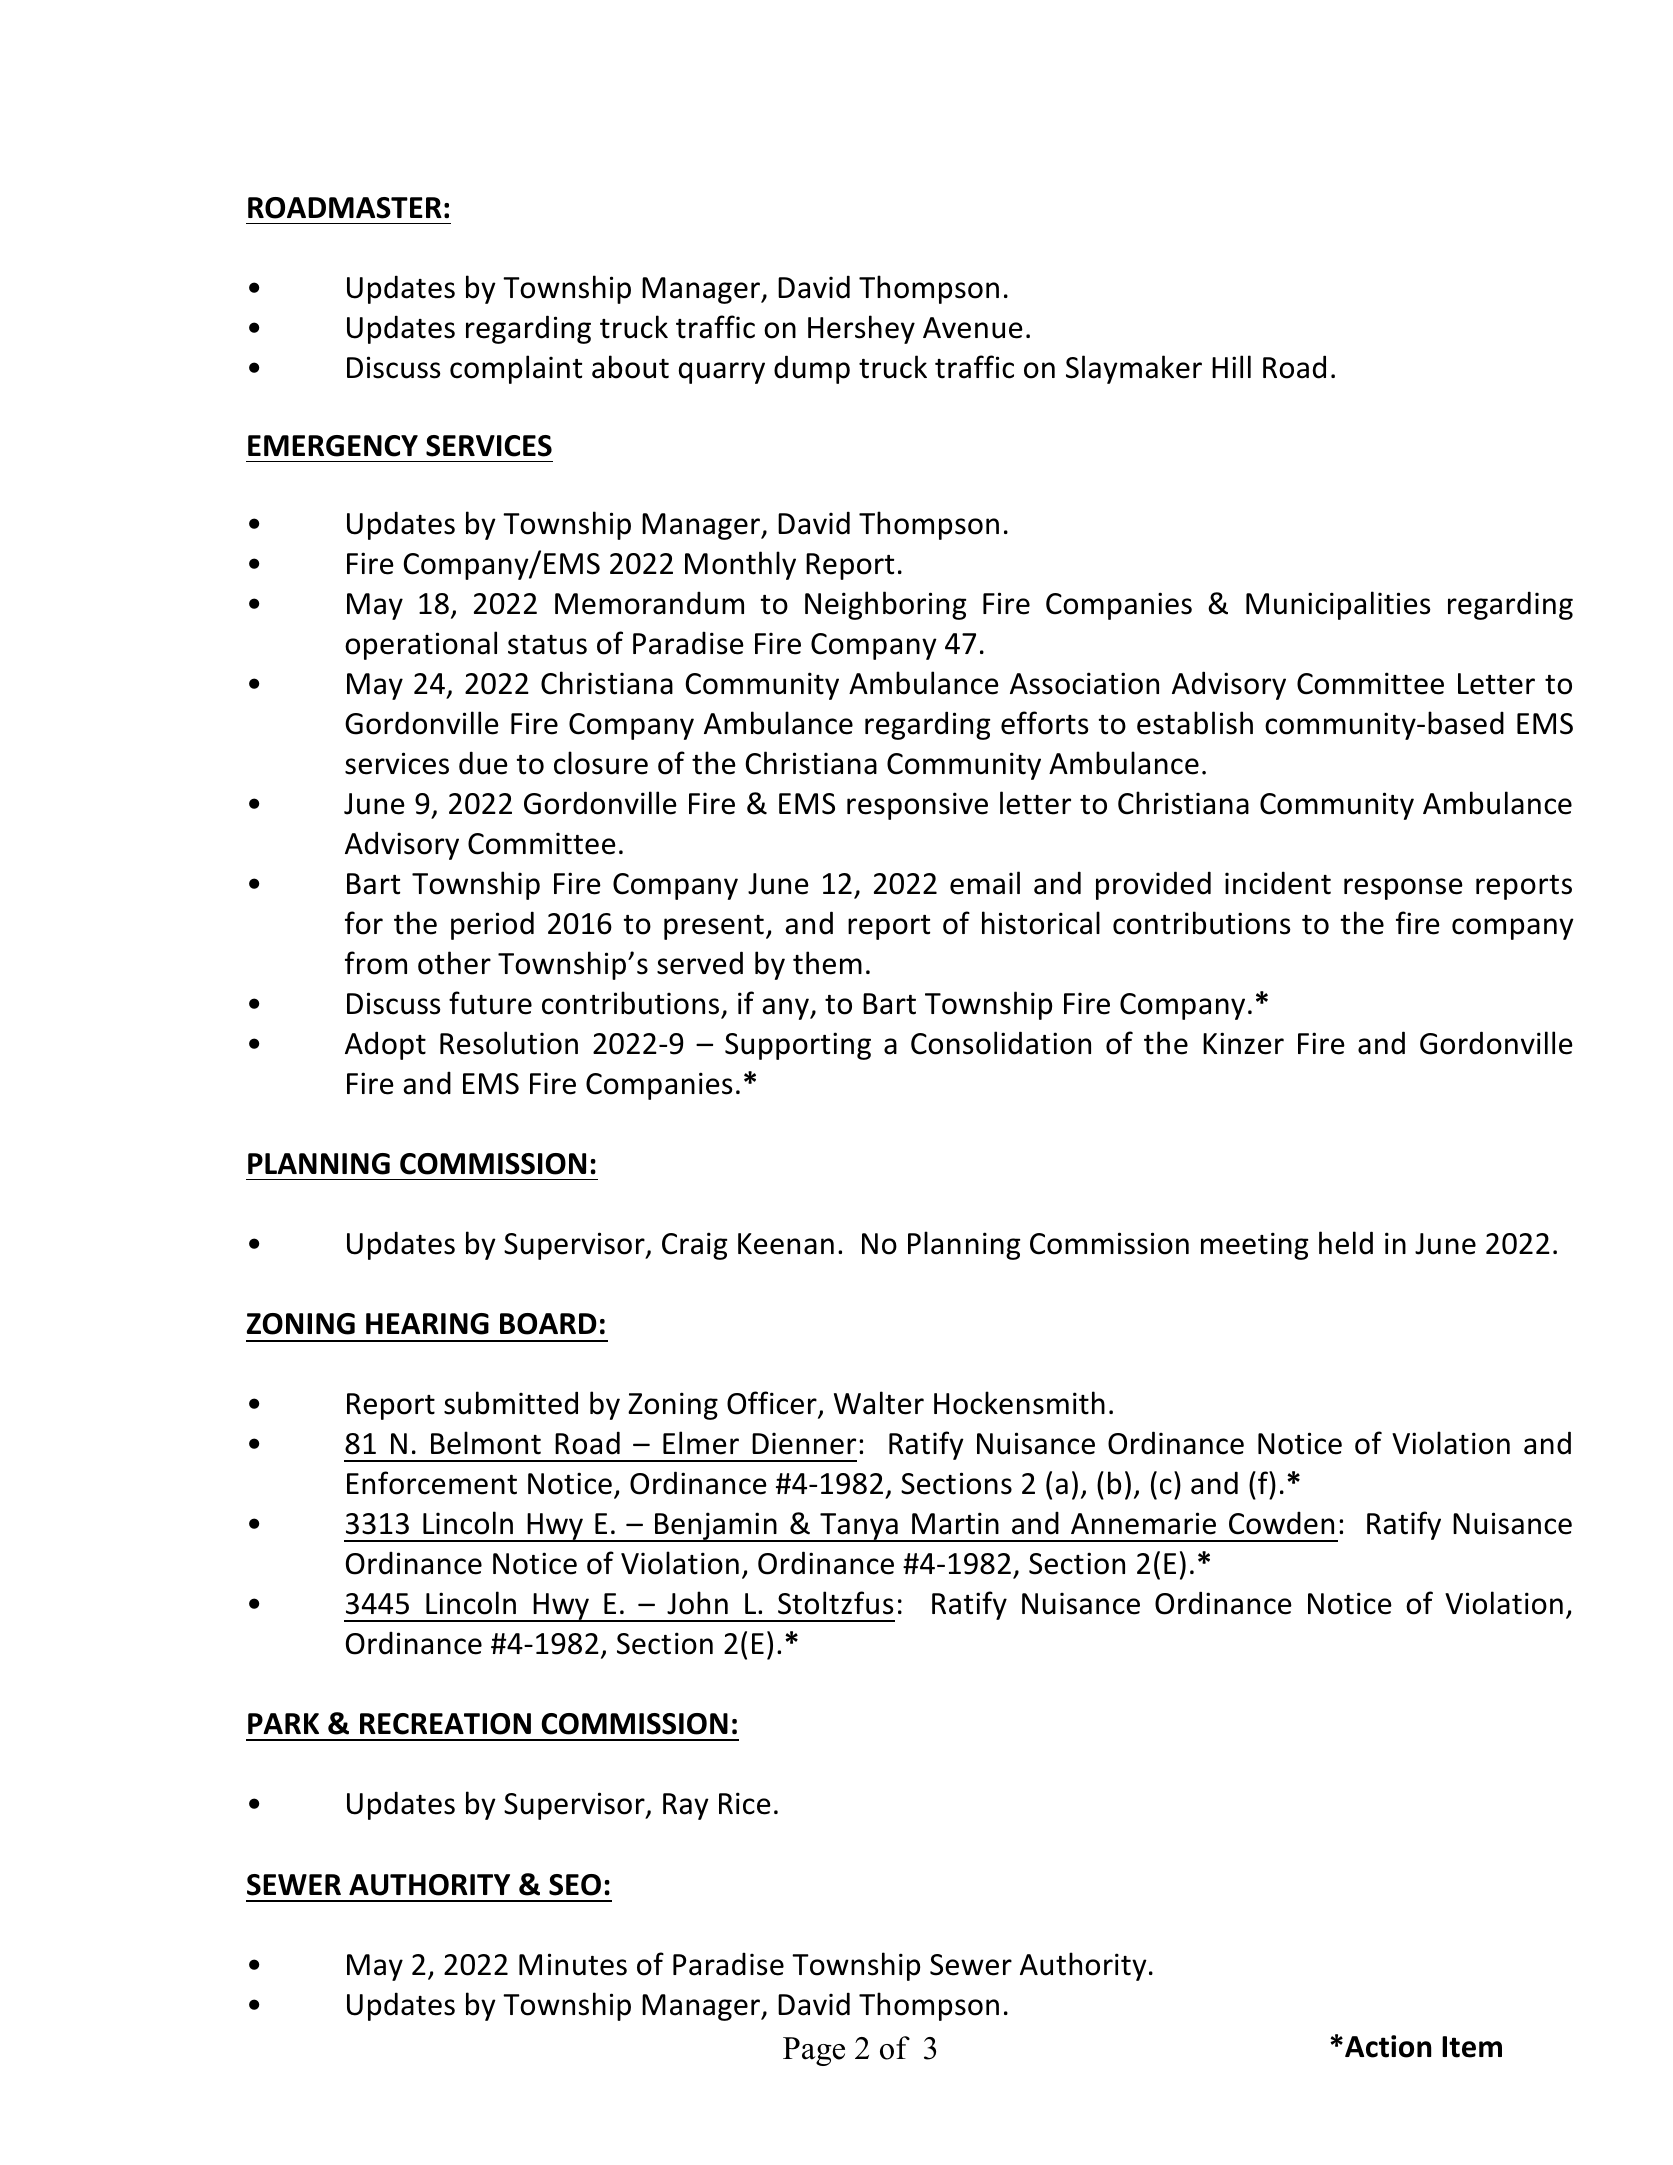  What do you see at coordinates (432, 1483) in the image?
I see `Enforcement` at bounding box center [432, 1483].
